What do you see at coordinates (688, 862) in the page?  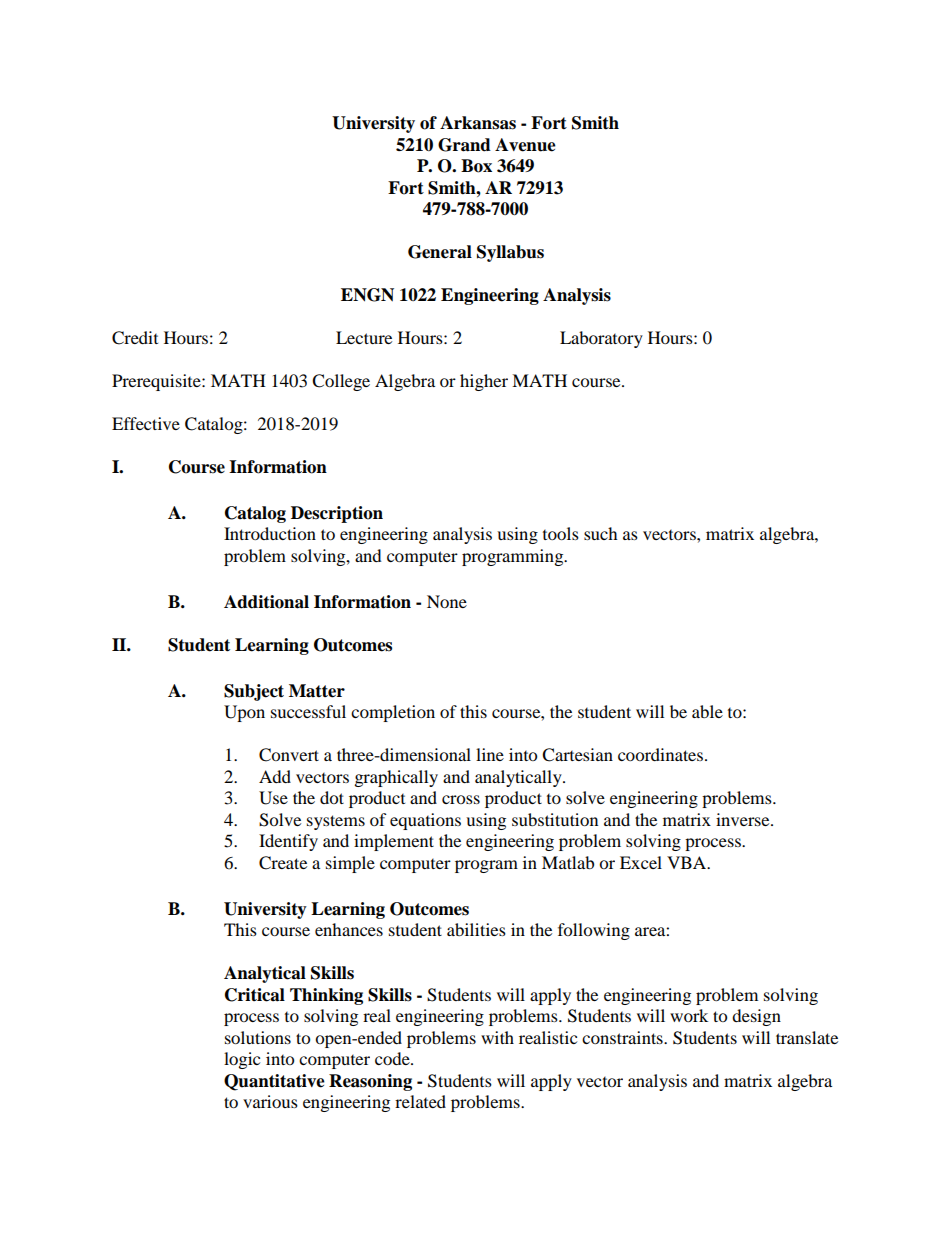 I see `VBA` at bounding box center [688, 862].
